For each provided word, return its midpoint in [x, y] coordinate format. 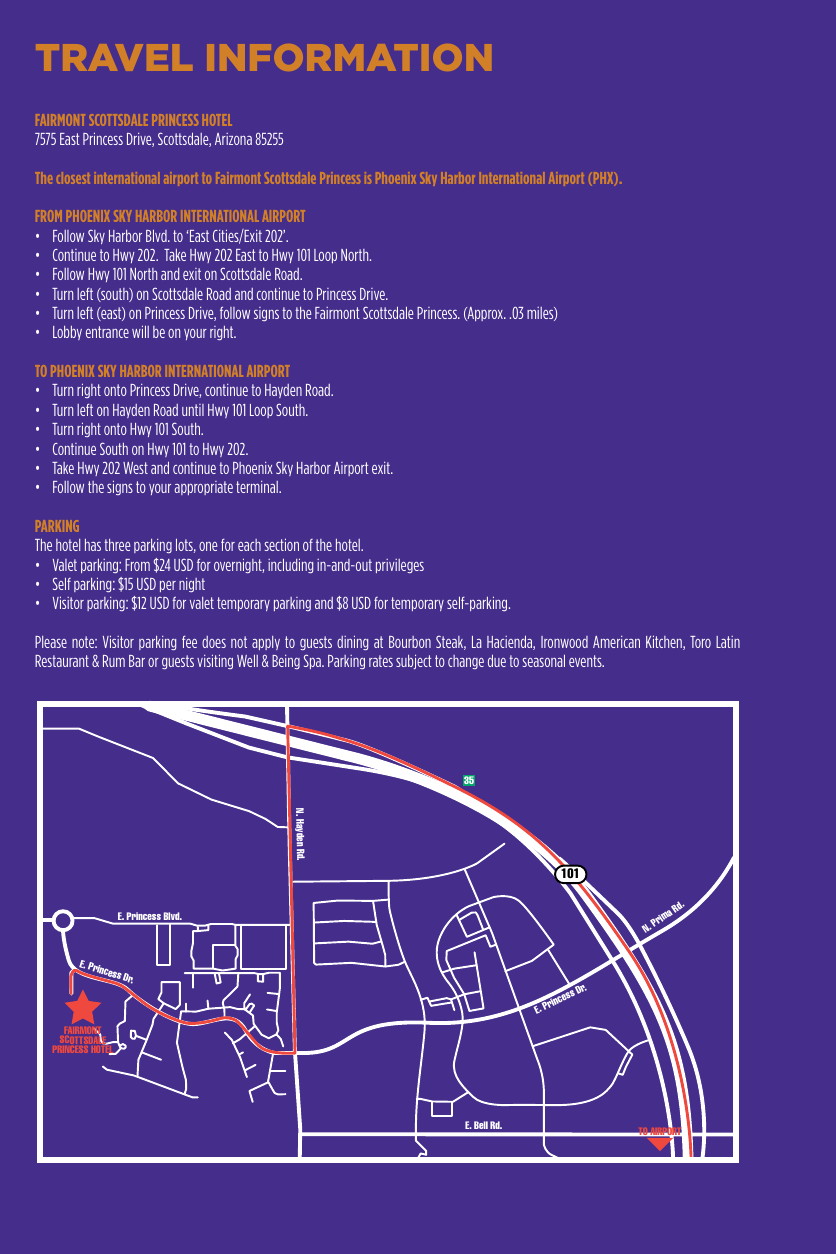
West [135, 468]
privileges [400, 566]
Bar [137, 661]
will [140, 331]
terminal [258, 487]
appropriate [203, 488]
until [193, 410]
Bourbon [410, 642]
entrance [107, 332]
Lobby [67, 333]
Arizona [233, 139]
